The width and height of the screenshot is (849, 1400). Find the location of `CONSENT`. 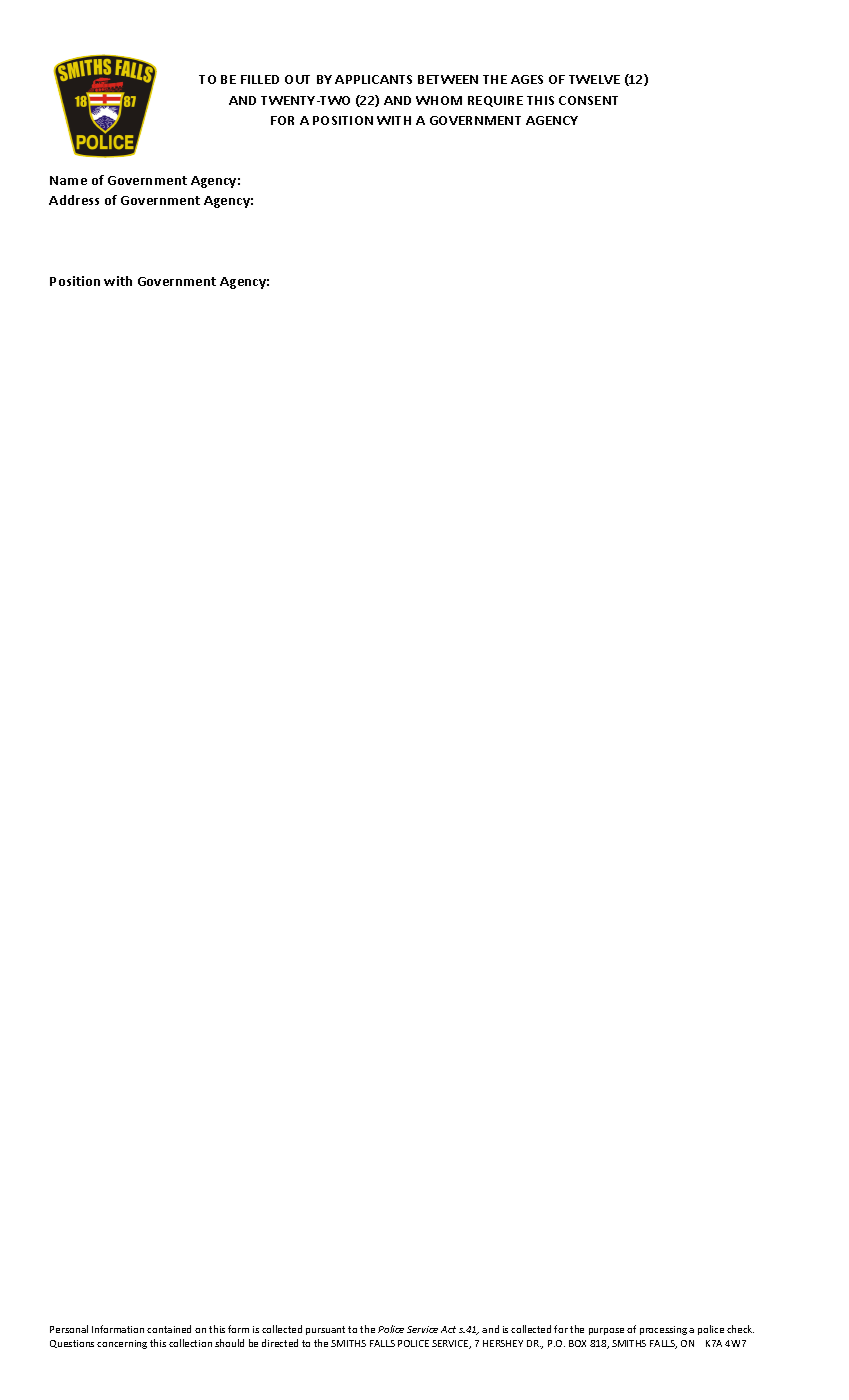

CONSENT is located at coordinates (588, 100).
